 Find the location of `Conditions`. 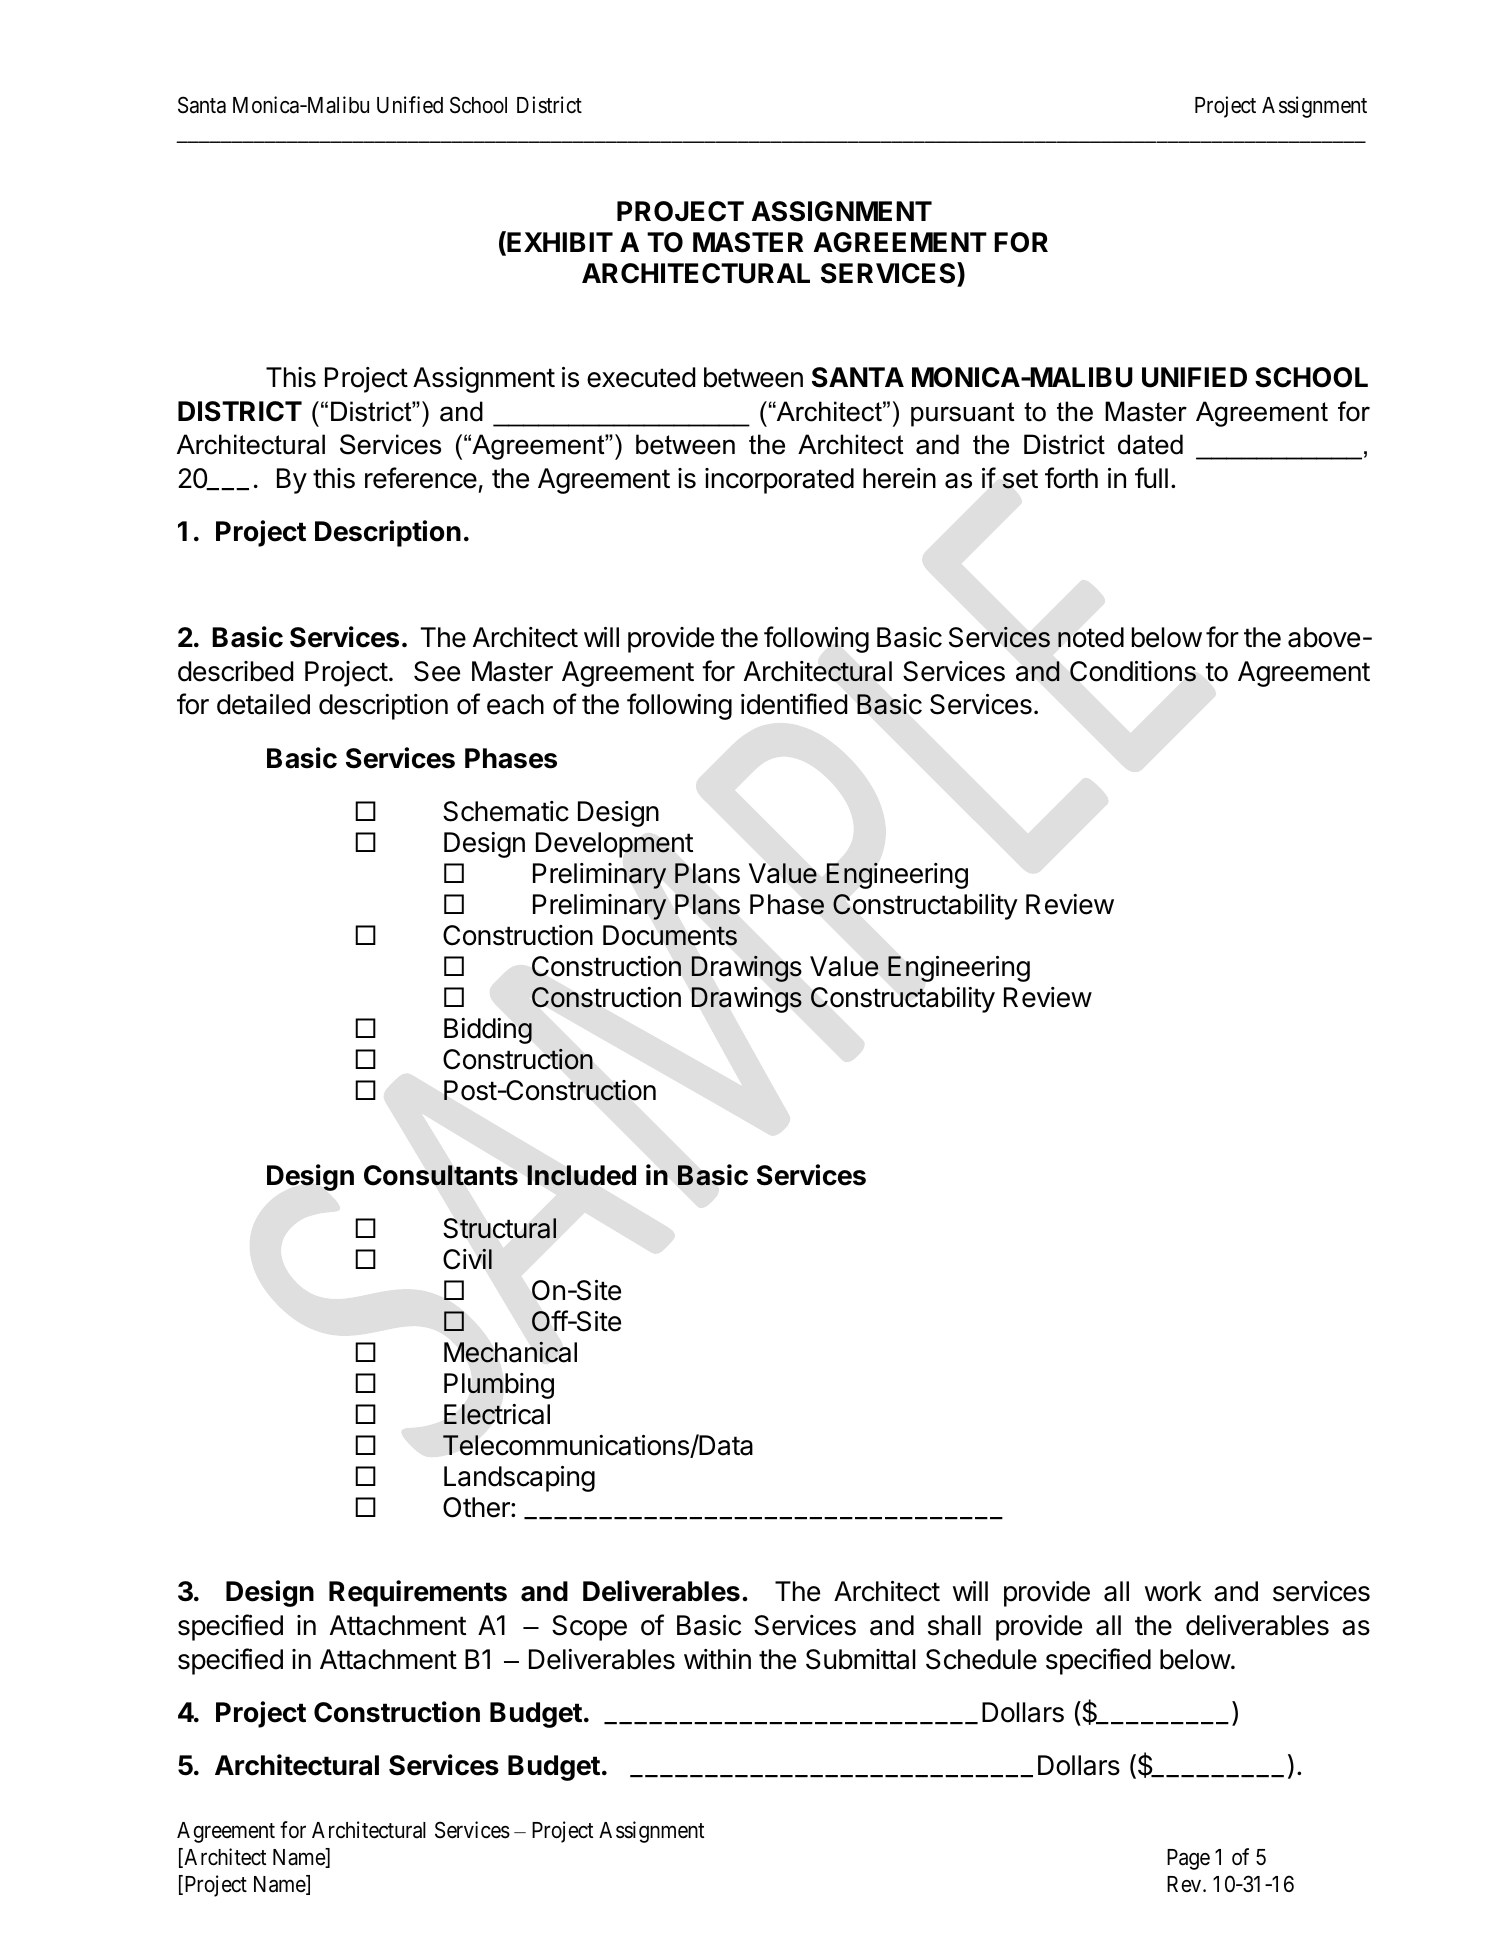

Conditions is located at coordinates (1133, 671).
